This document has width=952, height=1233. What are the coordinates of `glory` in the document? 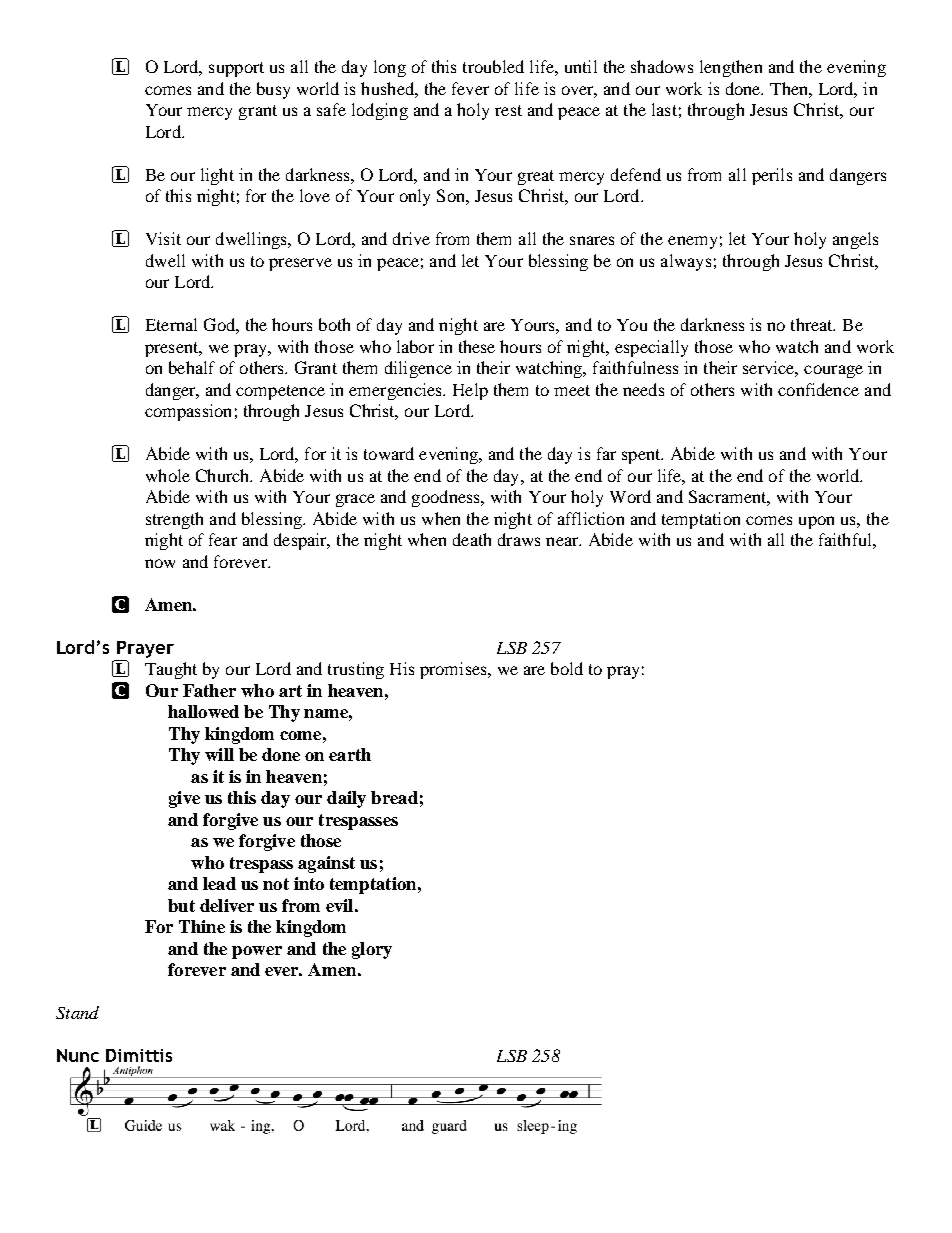 It's located at (372, 950).
